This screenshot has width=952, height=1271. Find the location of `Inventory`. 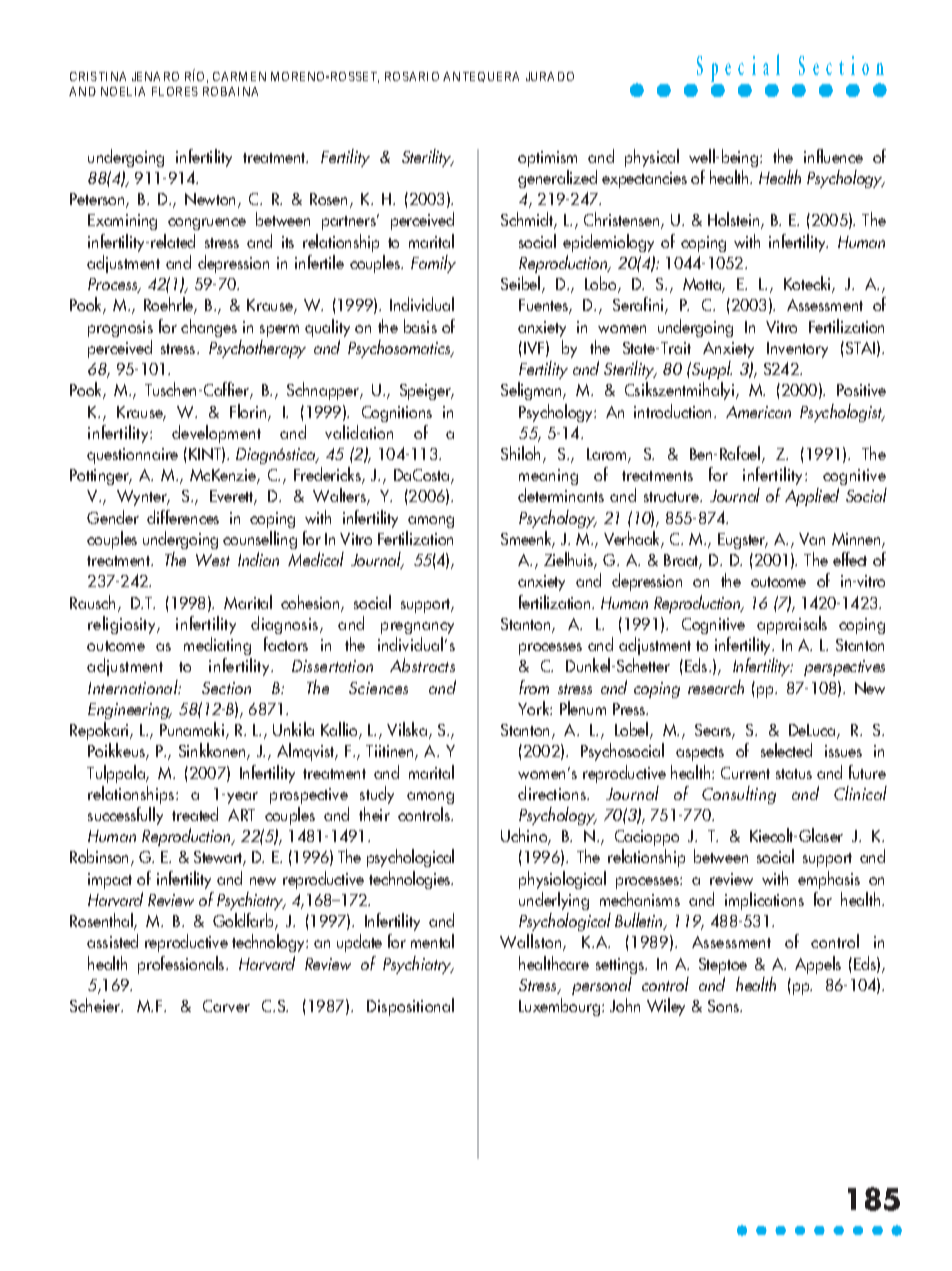

Inventory is located at coordinates (797, 350).
